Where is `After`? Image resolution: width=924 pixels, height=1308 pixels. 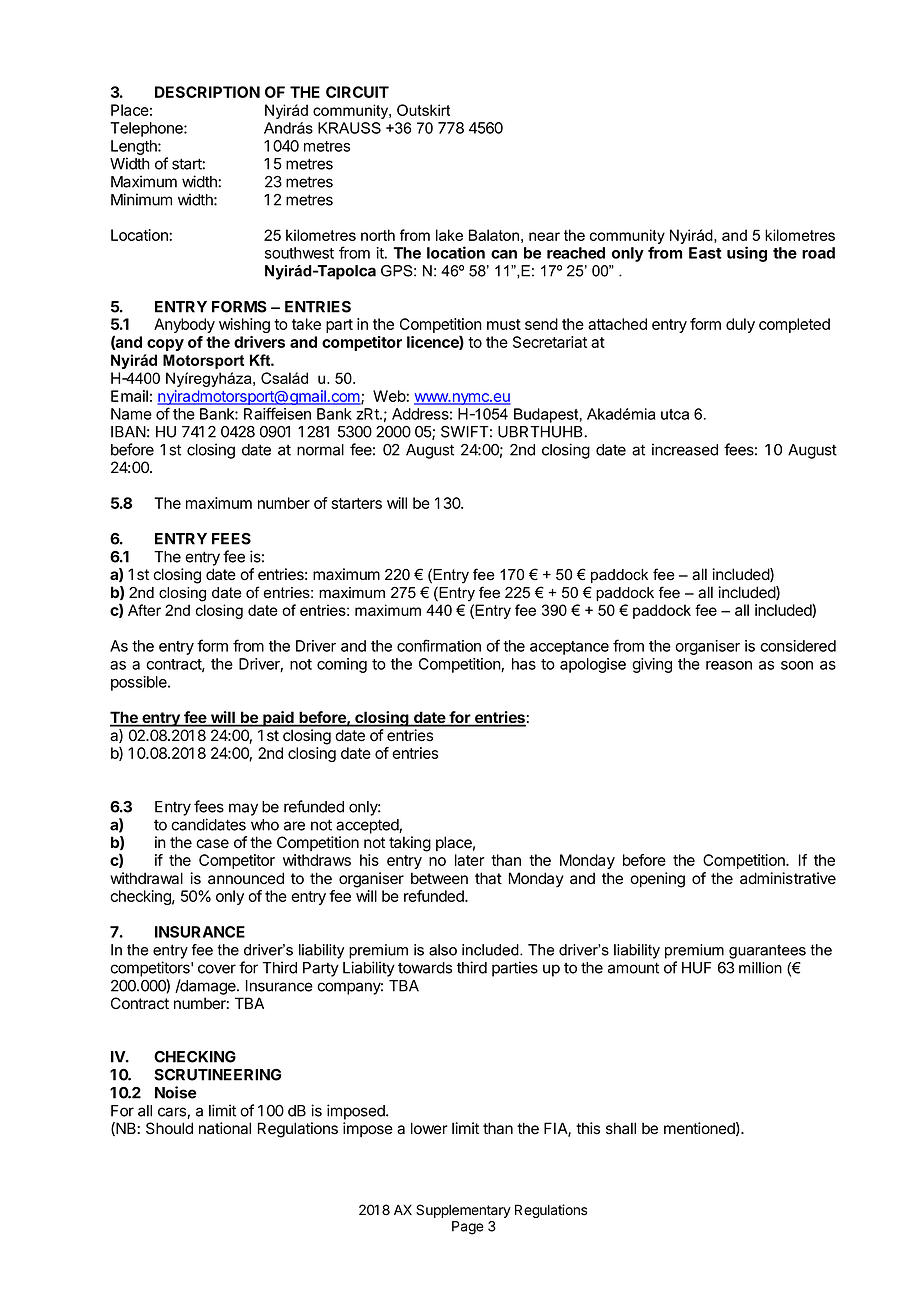
After is located at coordinates (144, 610).
